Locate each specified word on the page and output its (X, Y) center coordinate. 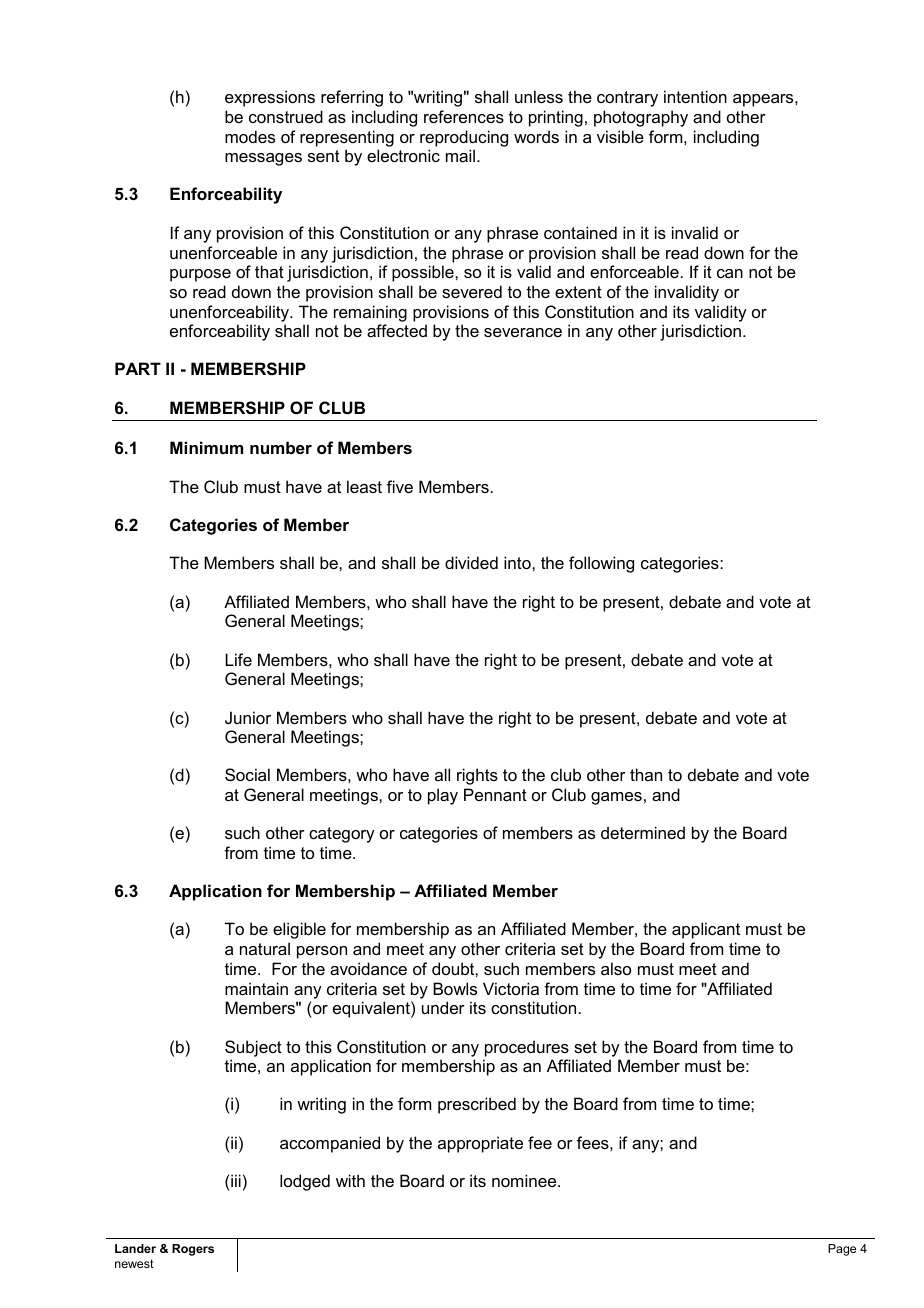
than (646, 774)
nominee (525, 1180)
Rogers (193, 1250)
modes (250, 136)
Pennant (495, 794)
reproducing (464, 138)
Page (842, 1250)
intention (695, 96)
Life (238, 659)
